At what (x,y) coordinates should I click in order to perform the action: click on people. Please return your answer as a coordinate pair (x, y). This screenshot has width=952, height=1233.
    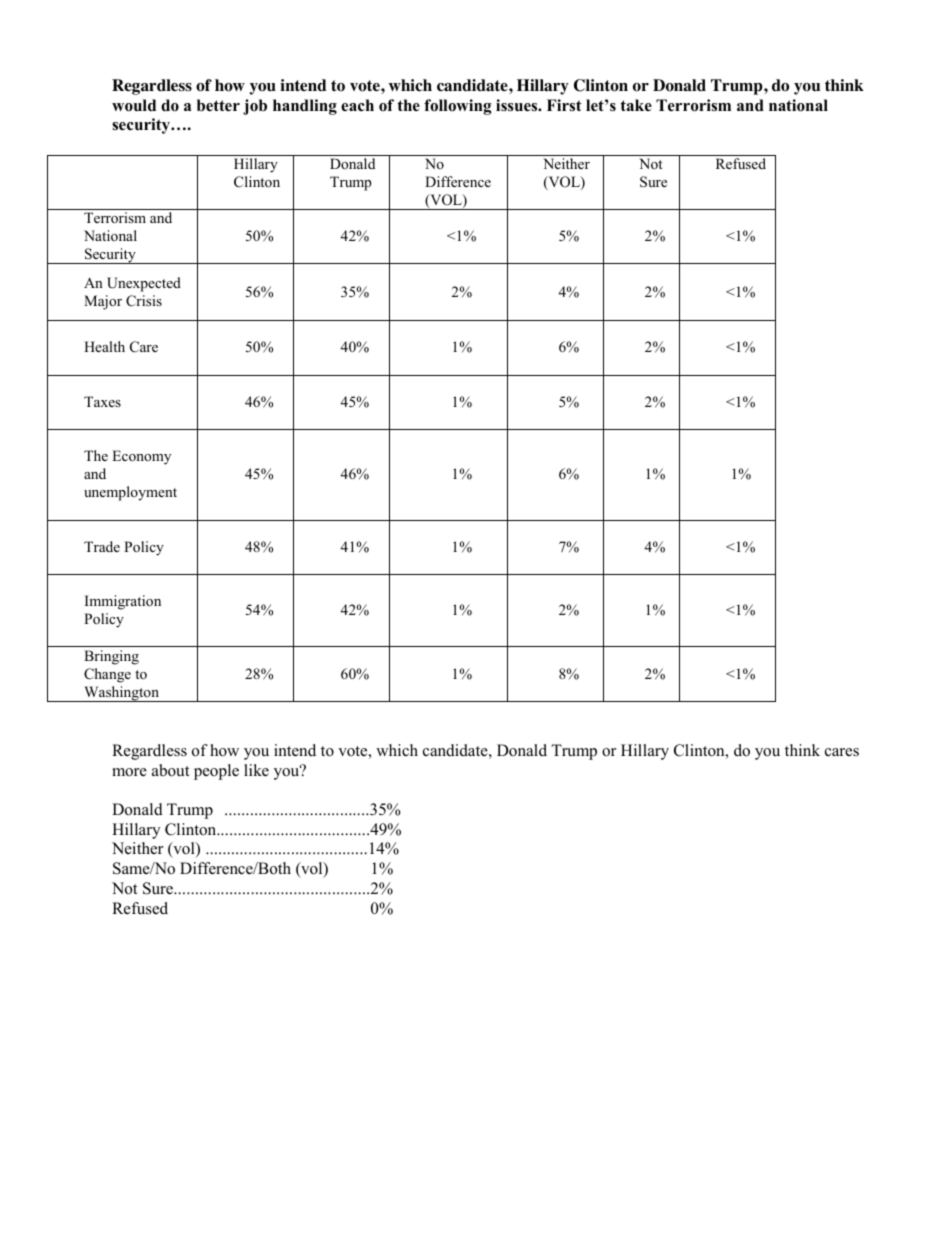
    Looking at the image, I should click on (216, 772).
